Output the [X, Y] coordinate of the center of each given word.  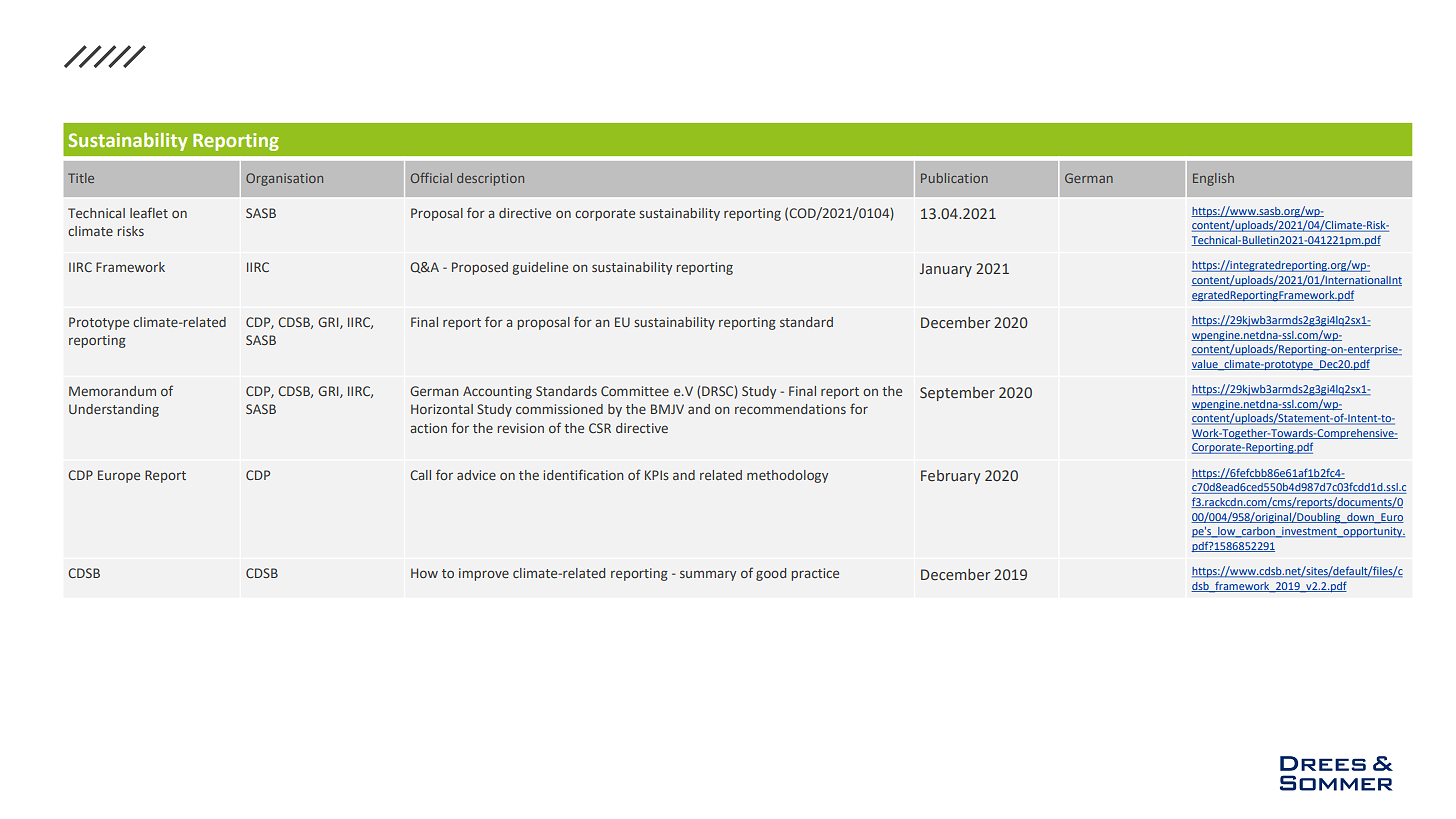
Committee [635, 391]
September [957, 394]
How [424, 573]
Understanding [114, 410]
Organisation [284, 179]
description [490, 179]
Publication [954, 178]
